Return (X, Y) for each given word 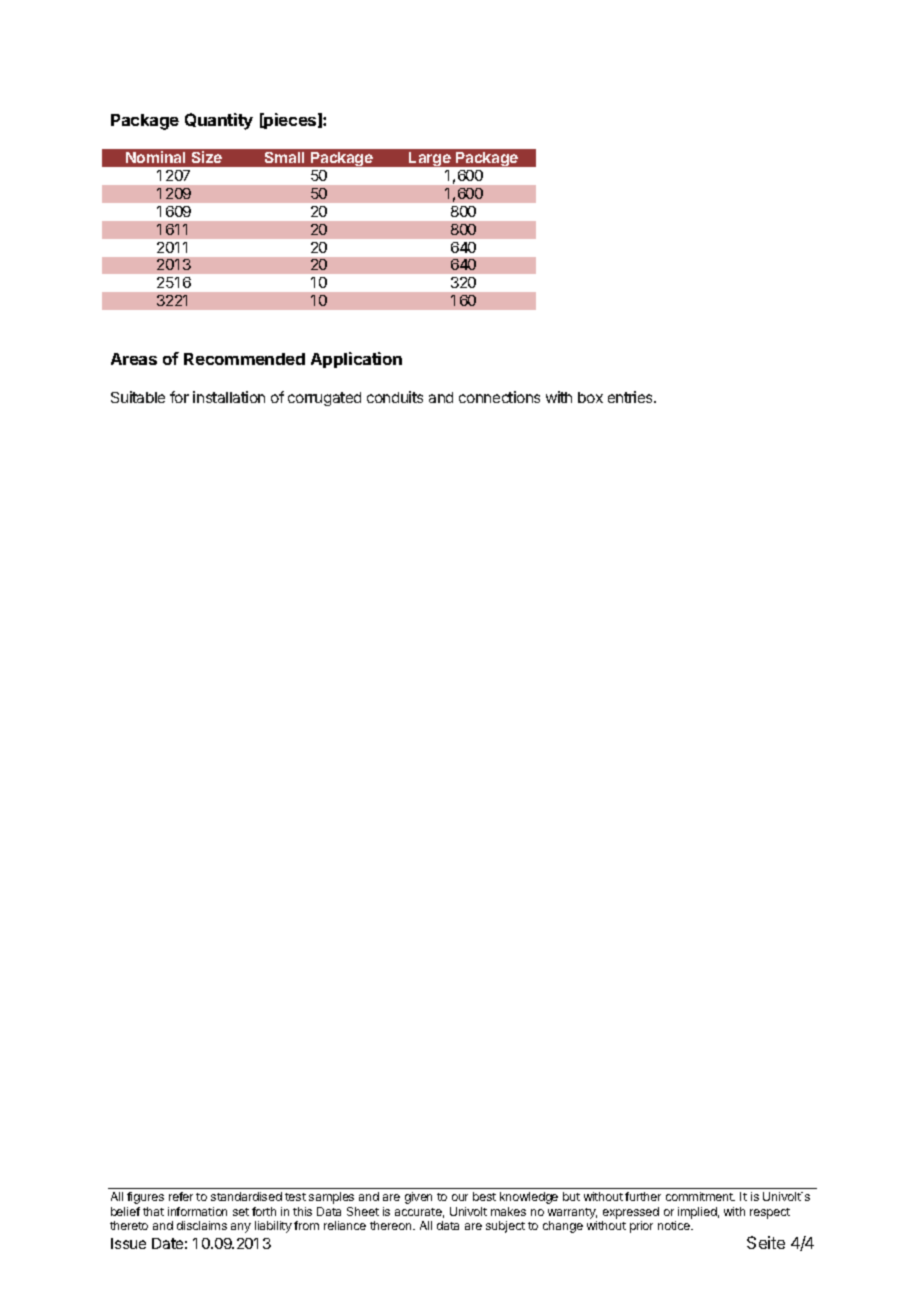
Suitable (138, 397)
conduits (395, 397)
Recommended (244, 359)
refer (181, 1196)
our (460, 1197)
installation (229, 397)
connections (499, 397)
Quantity (219, 121)
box (590, 397)
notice (675, 1225)
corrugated (324, 399)
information (197, 1211)
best (484, 1196)
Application (356, 360)
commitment (700, 1196)
